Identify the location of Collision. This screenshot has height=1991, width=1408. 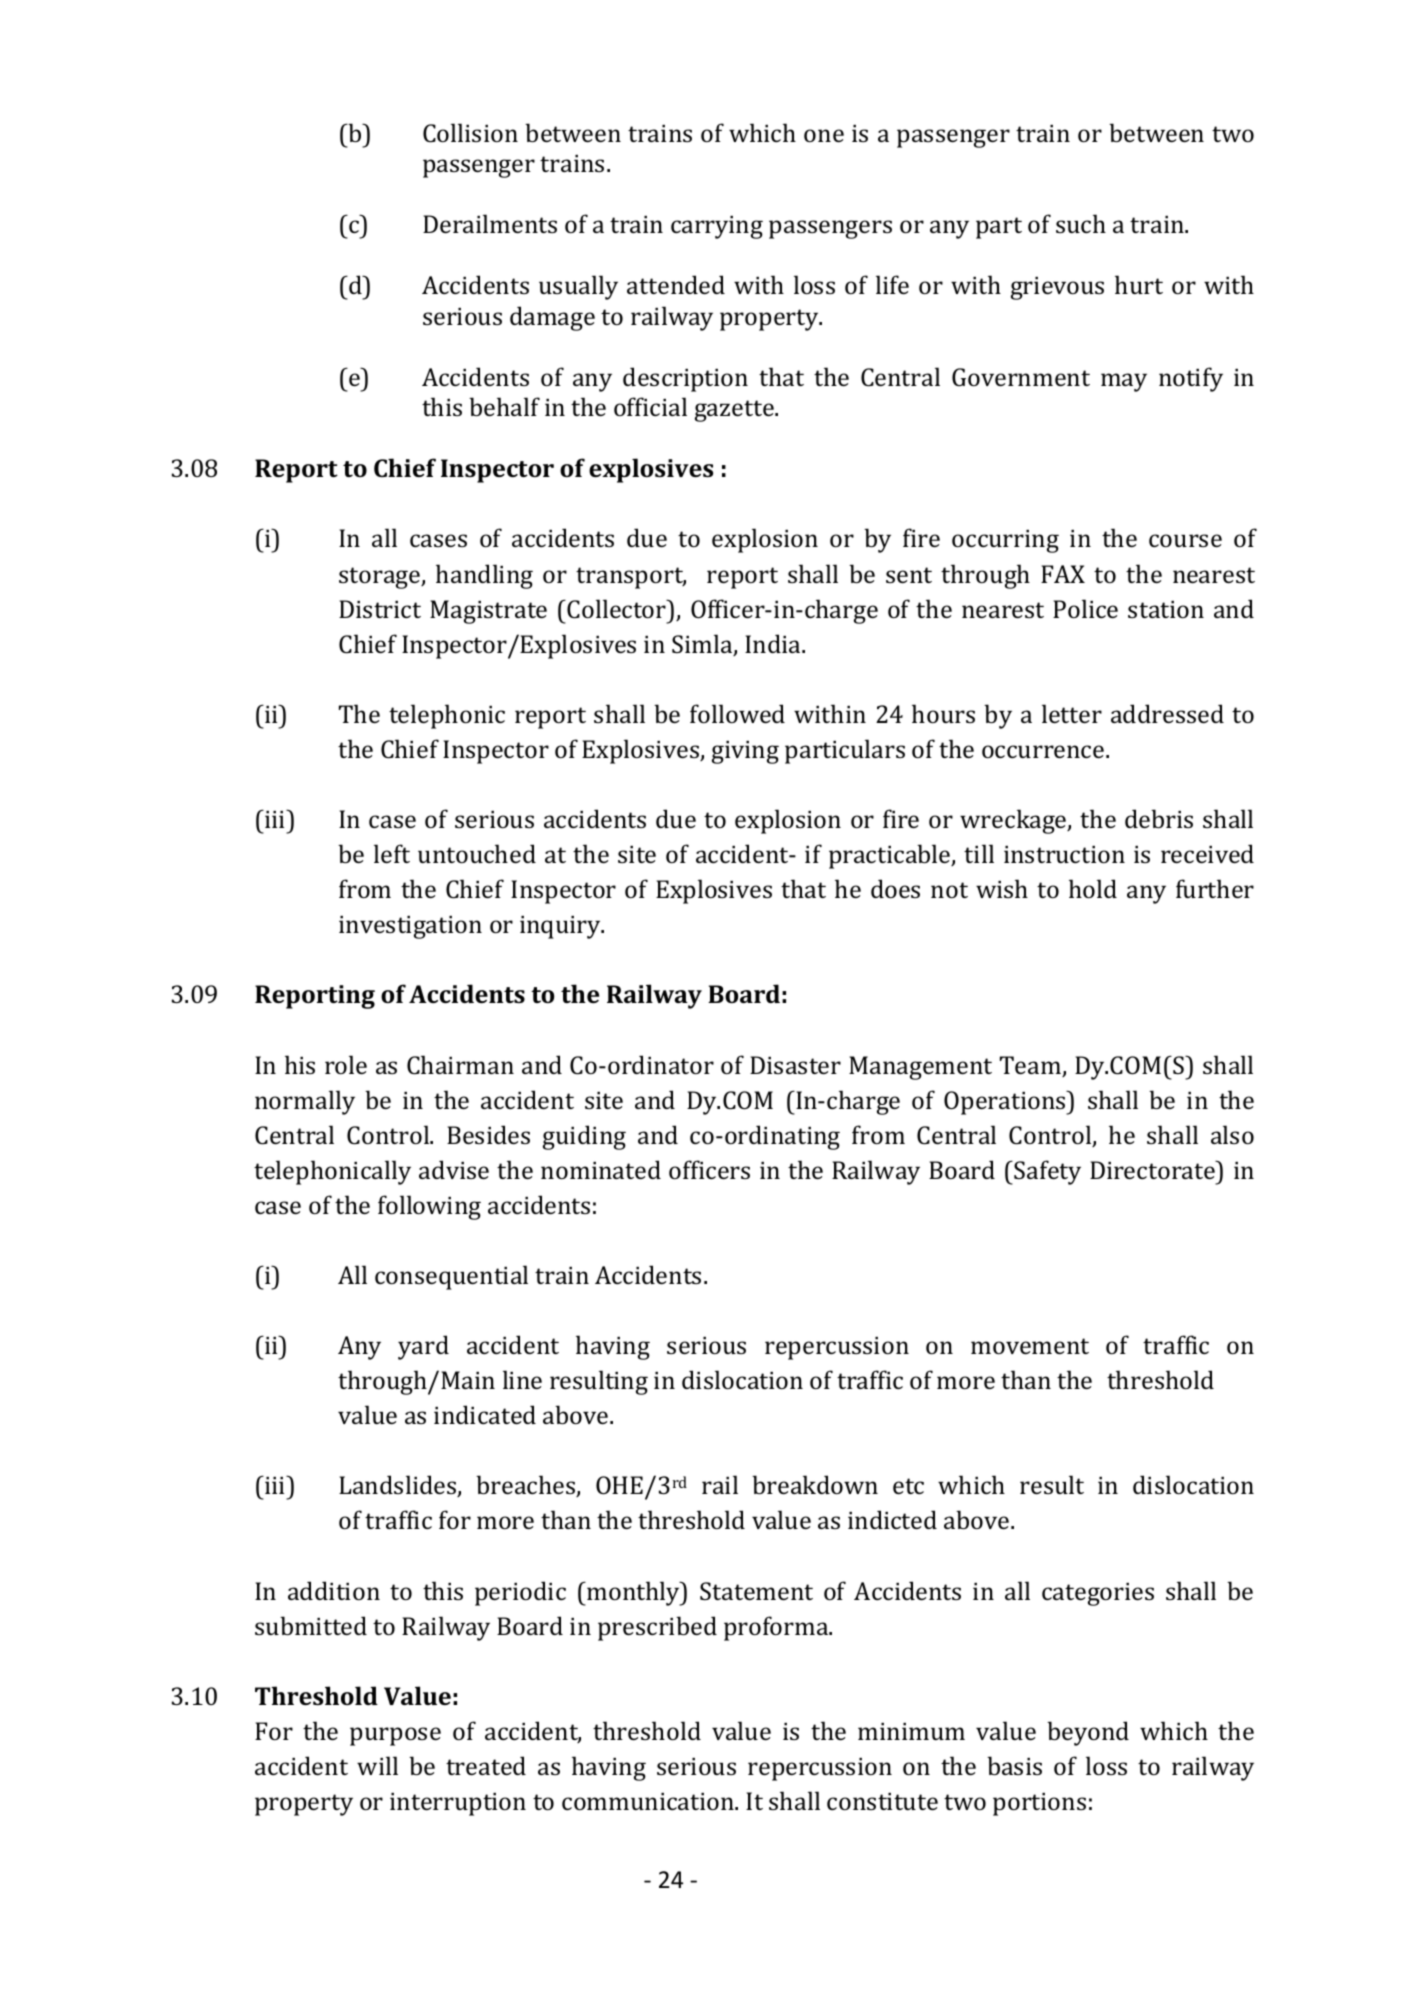
(470, 133).
